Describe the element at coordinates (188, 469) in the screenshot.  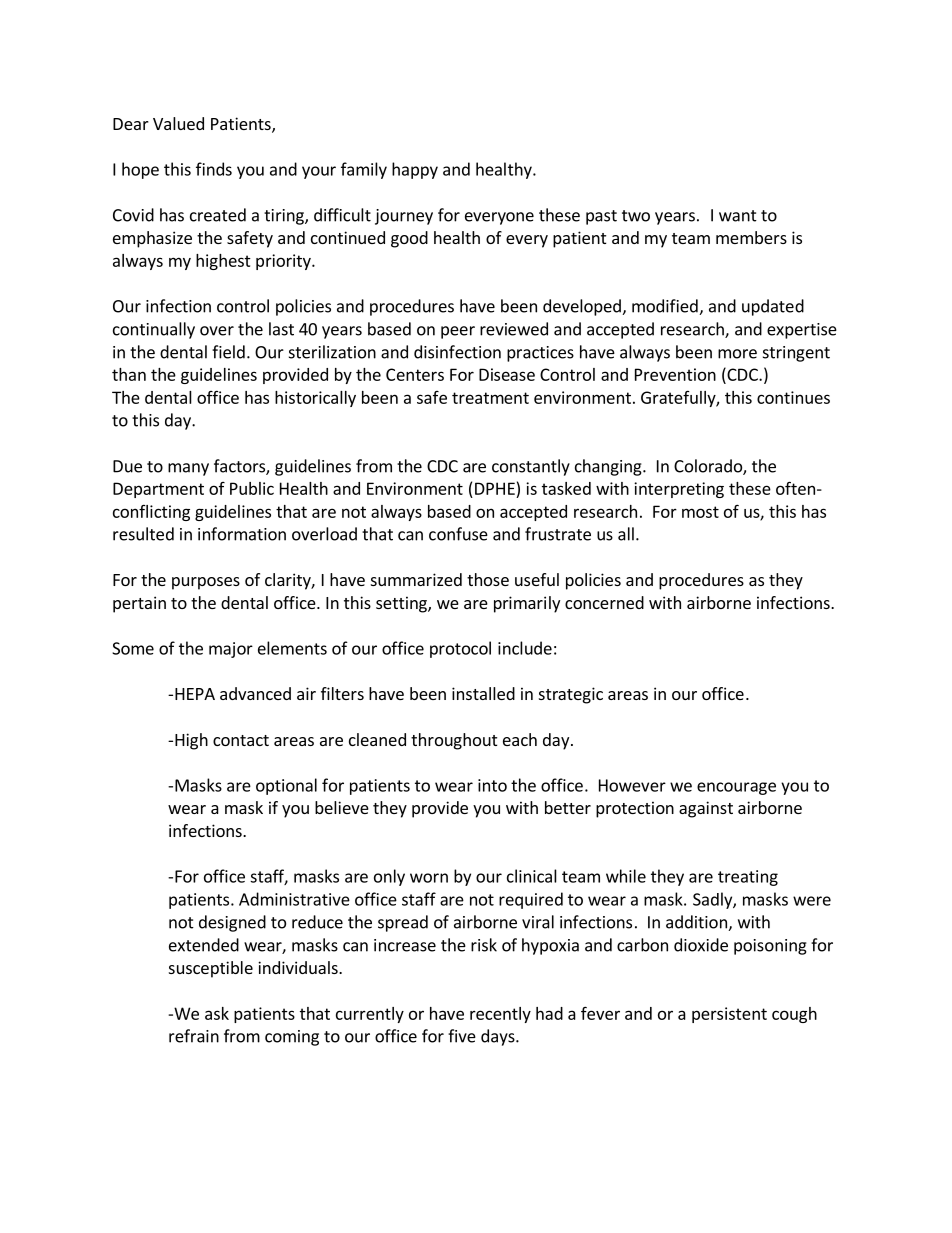
I see `many` at that location.
